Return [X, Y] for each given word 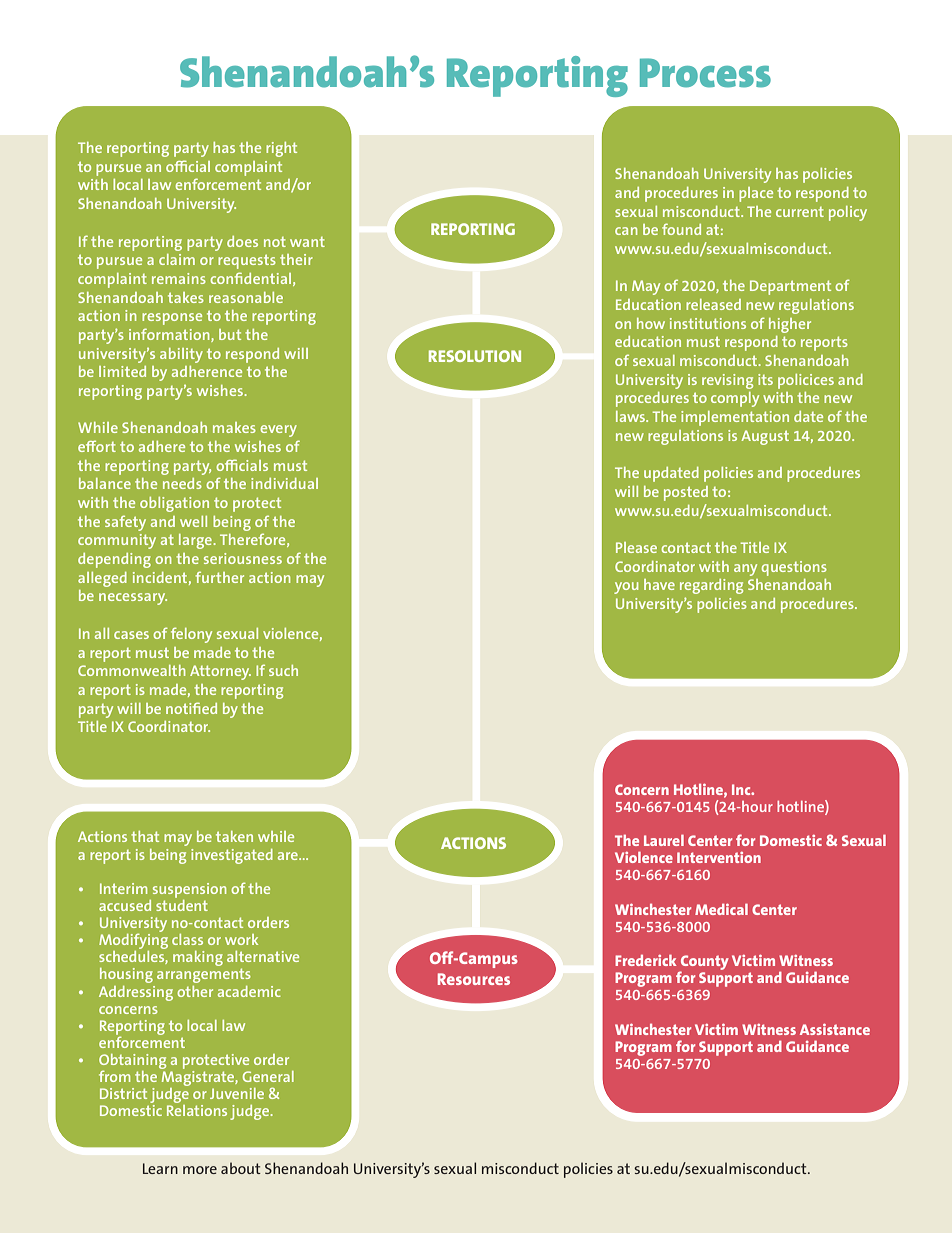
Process [705, 73]
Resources [474, 979]
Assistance [835, 1029]
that [145, 836]
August [765, 437]
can [626, 231]
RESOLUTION [475, 356]
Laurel [664, 840]
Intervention [719, 857]
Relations [197, 1110]
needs [182, 483]
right [281, 149]
